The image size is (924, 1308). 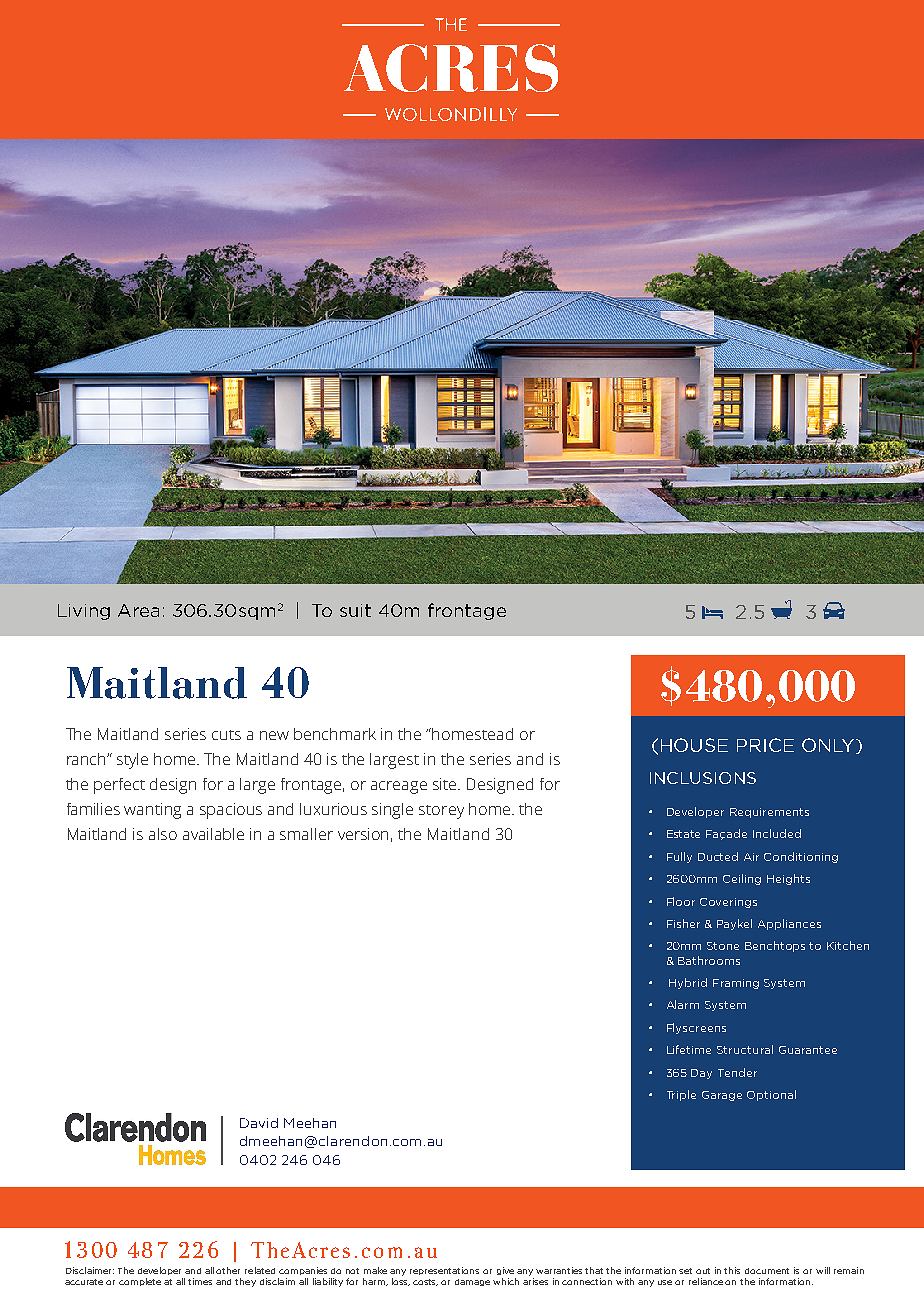 I want to click on also, so click(x=163, y=834).
